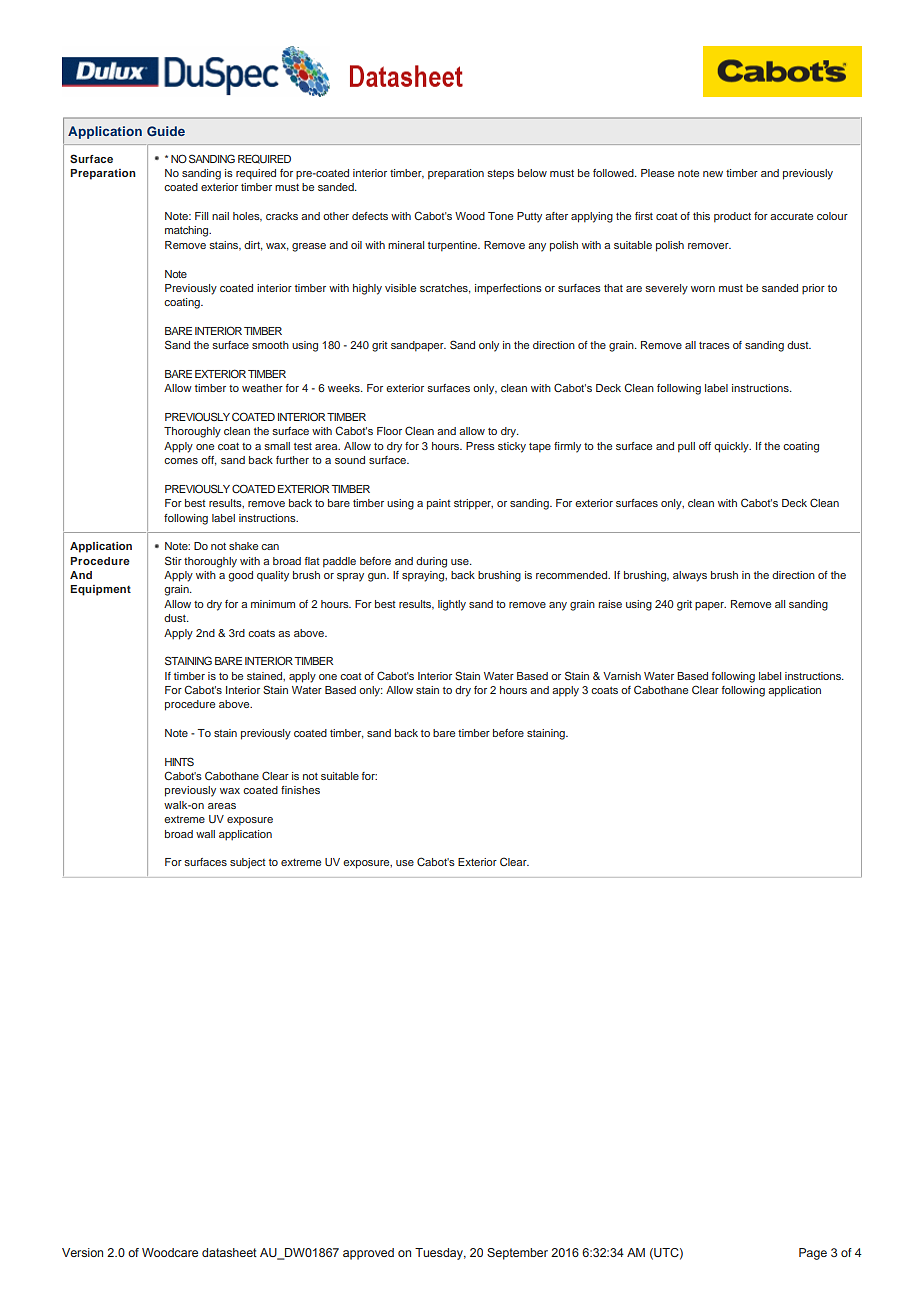 This screenshot has width=924, height=1308. What do you see at coordinates (713, 174) in the screenshot?
I see `new` at bounding box center [713, 174].
